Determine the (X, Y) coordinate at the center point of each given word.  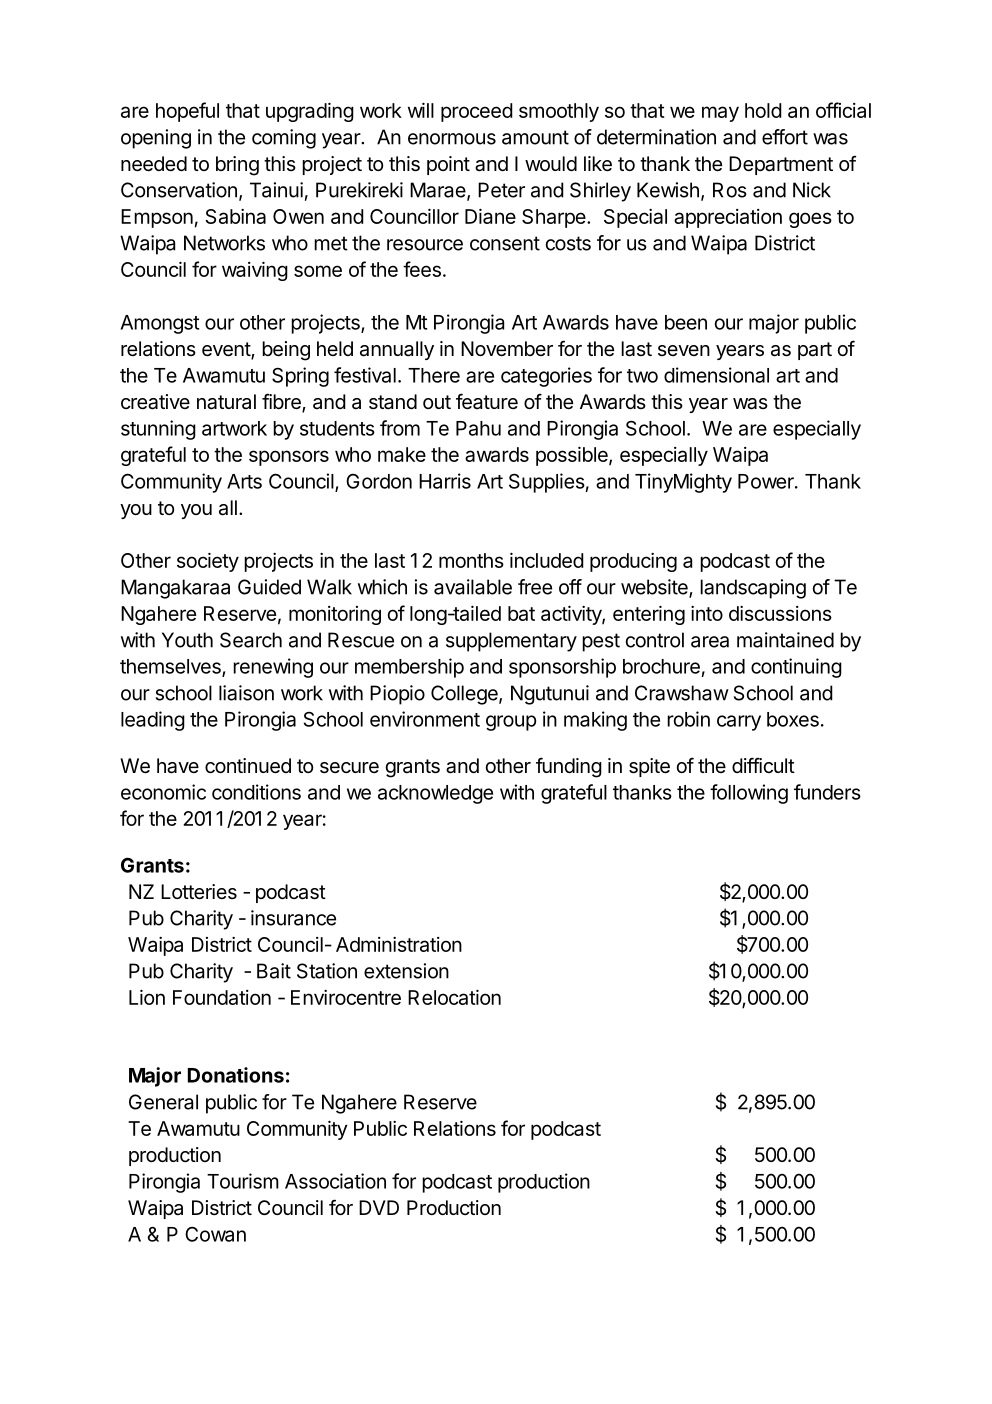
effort (785, 137)
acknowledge (435, 794)
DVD (379, 1207)
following (749, 794)
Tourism (243, 1181)
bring (237, 166)
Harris (445, 481)
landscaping (753, 589)
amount (535, 137)
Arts (244, 481)
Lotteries (199, 892)
